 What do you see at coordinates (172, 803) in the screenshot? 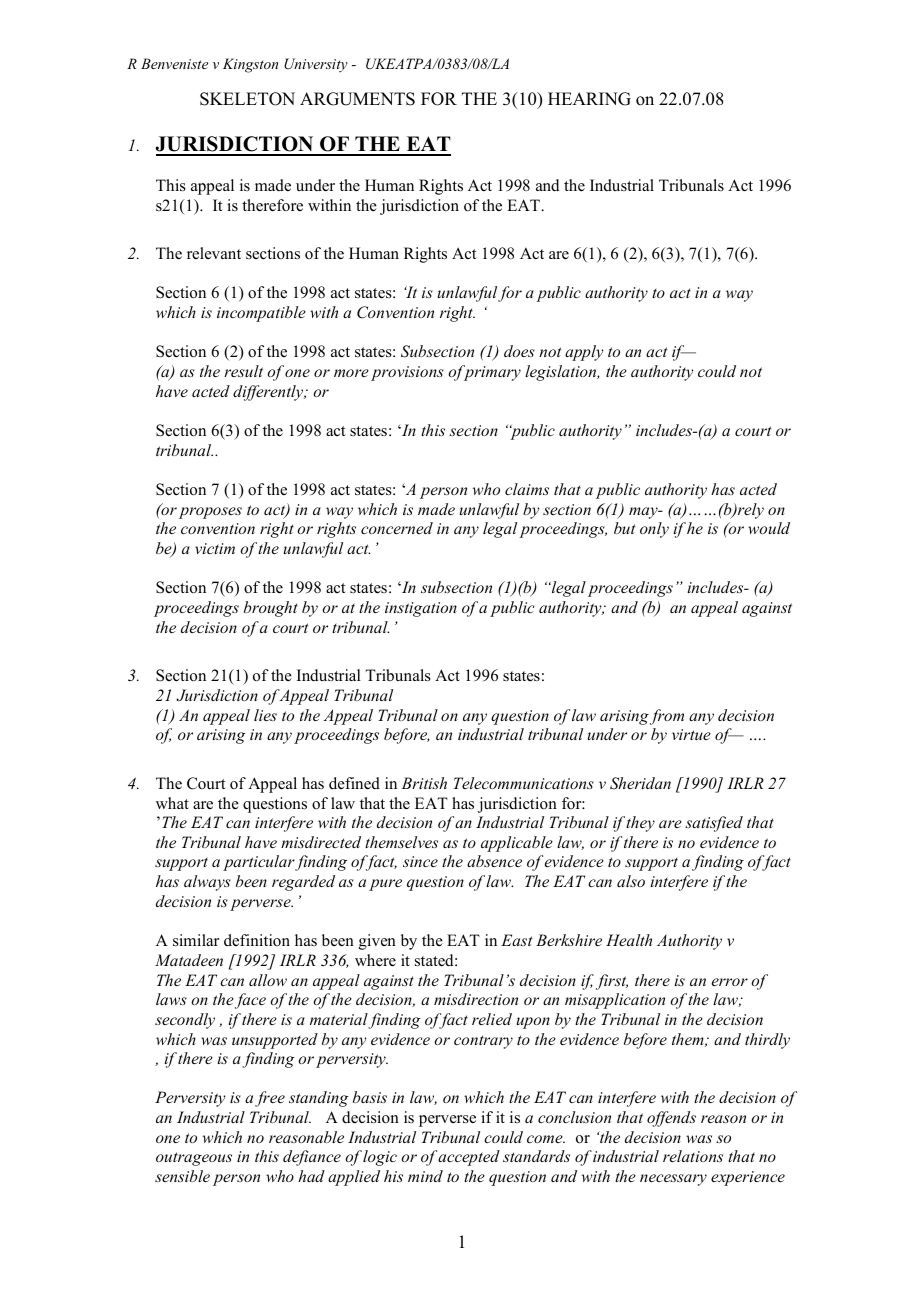
I see `what` at bounding box center [172, 803].
